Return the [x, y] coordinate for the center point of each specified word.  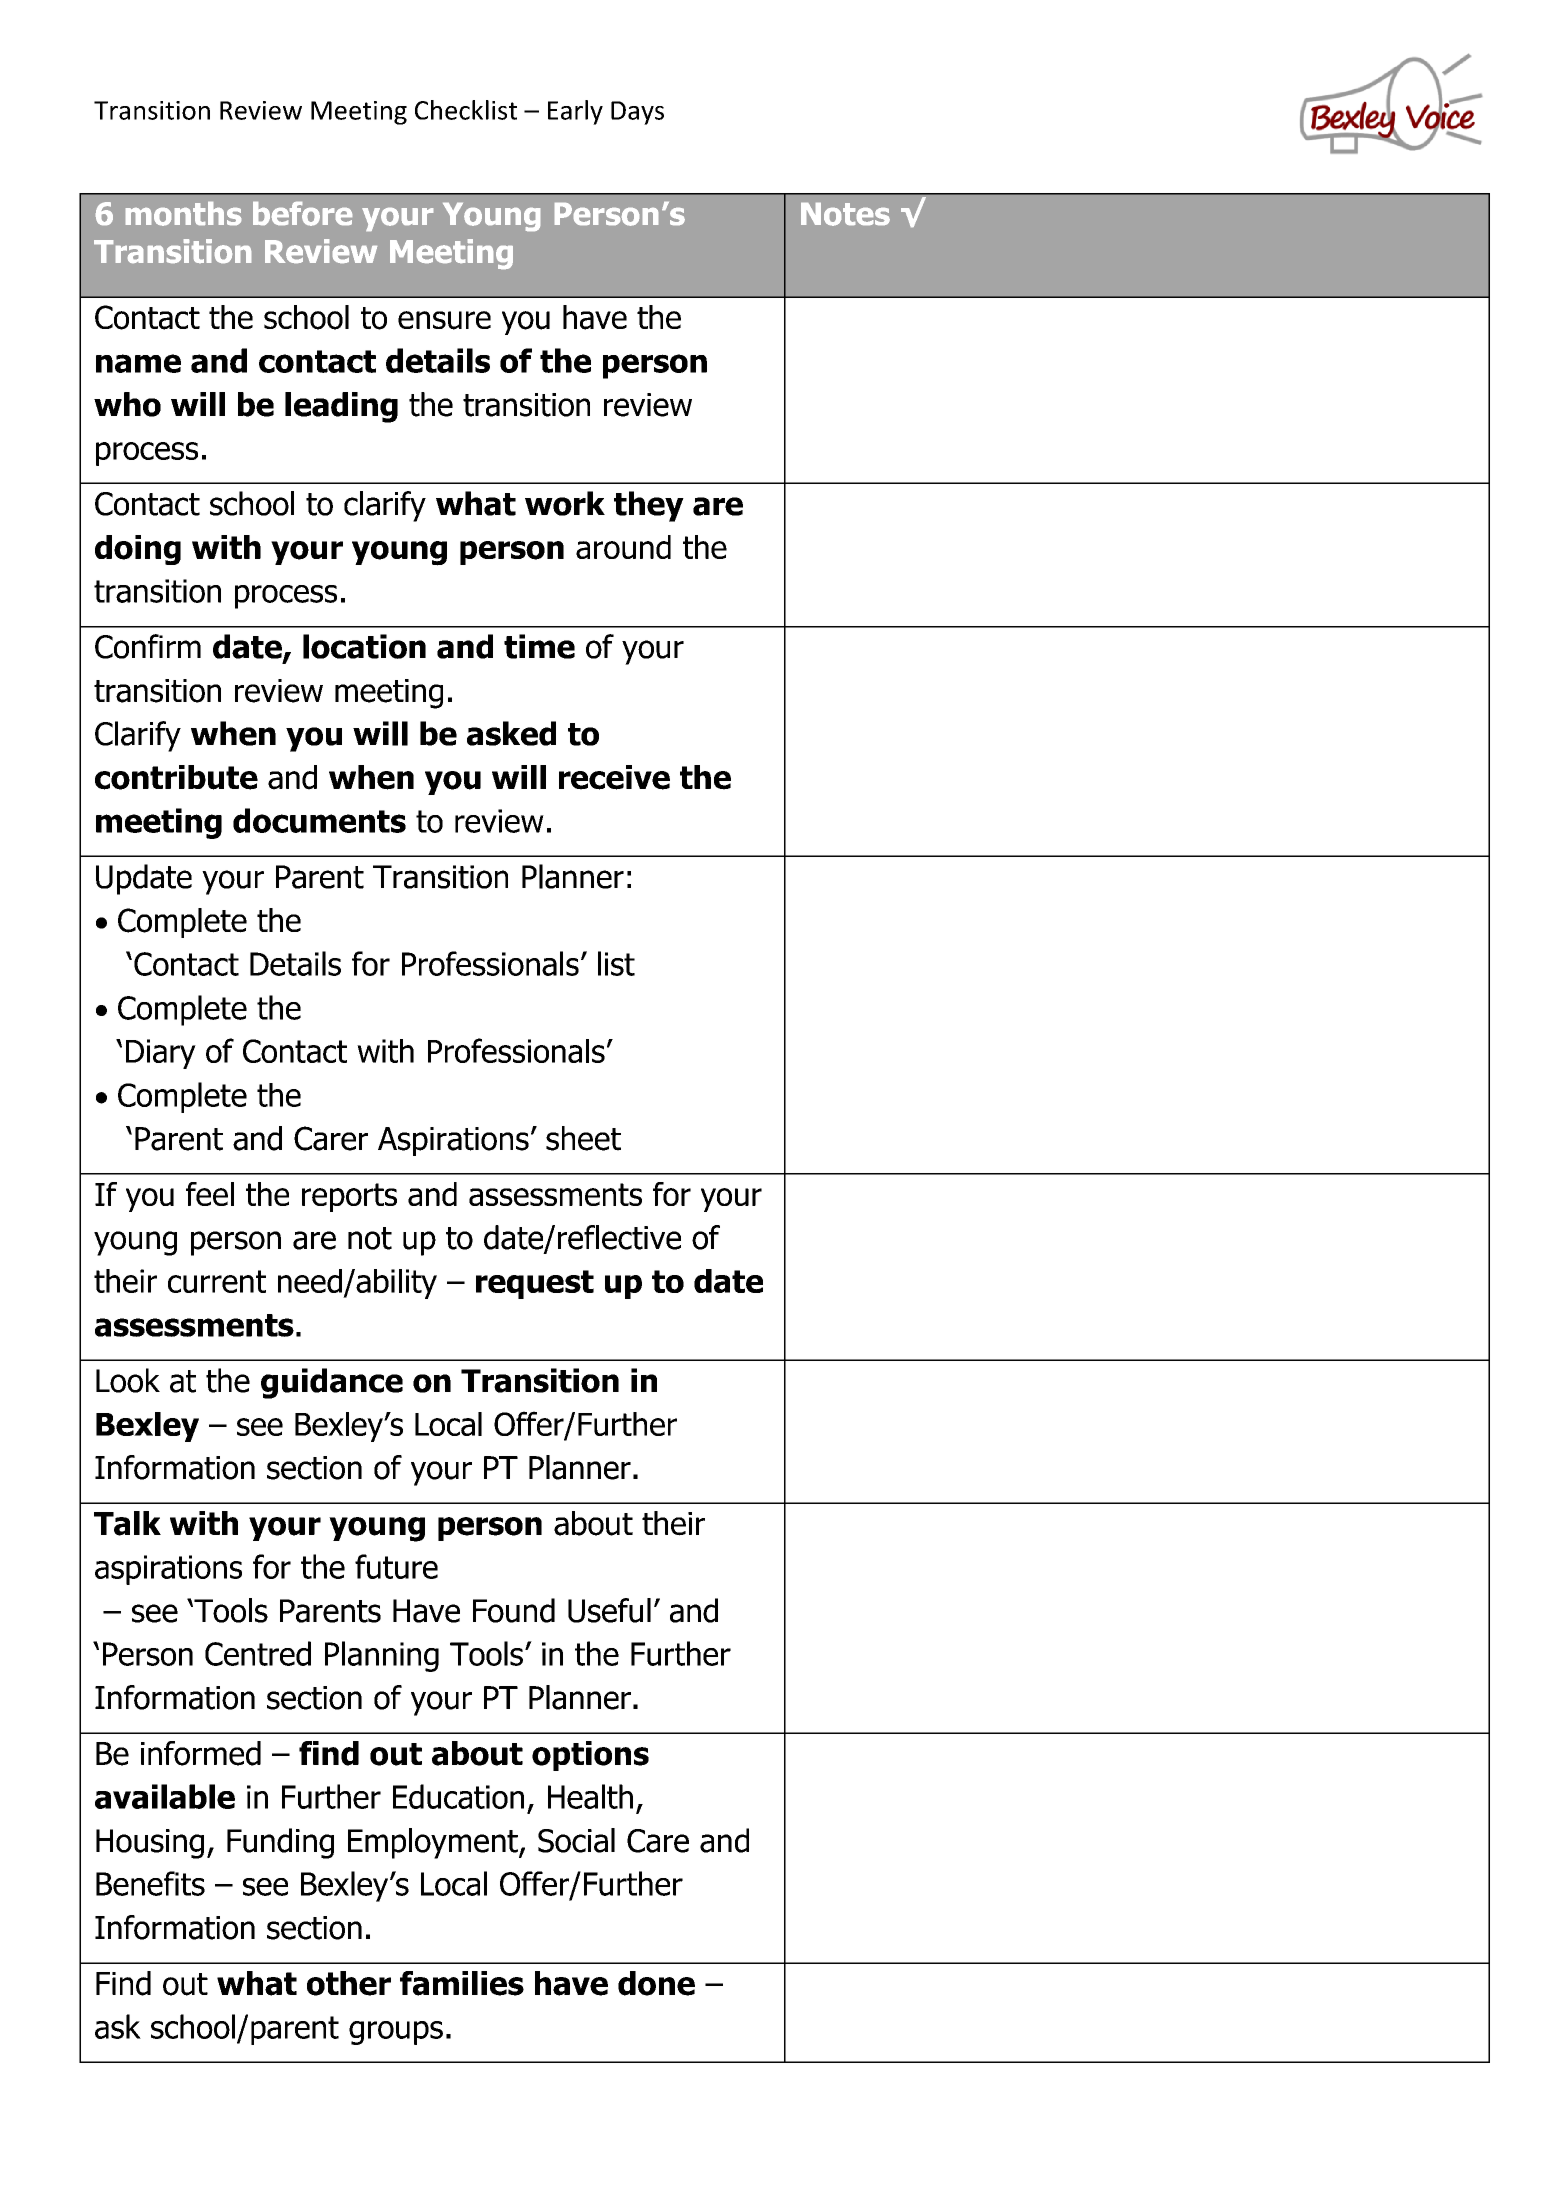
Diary [161, 1054]
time [539, 646]
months [183, 214]
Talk [127, 1523]
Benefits [150, 1883]
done [656, 1983]
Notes [845, 214]
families [462, 1983]
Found [514, 1610]
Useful [609, 1610]
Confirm [148, 646]
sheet [583, 1138]
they [649, 506]
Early [575, 112]
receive [614, 777]
